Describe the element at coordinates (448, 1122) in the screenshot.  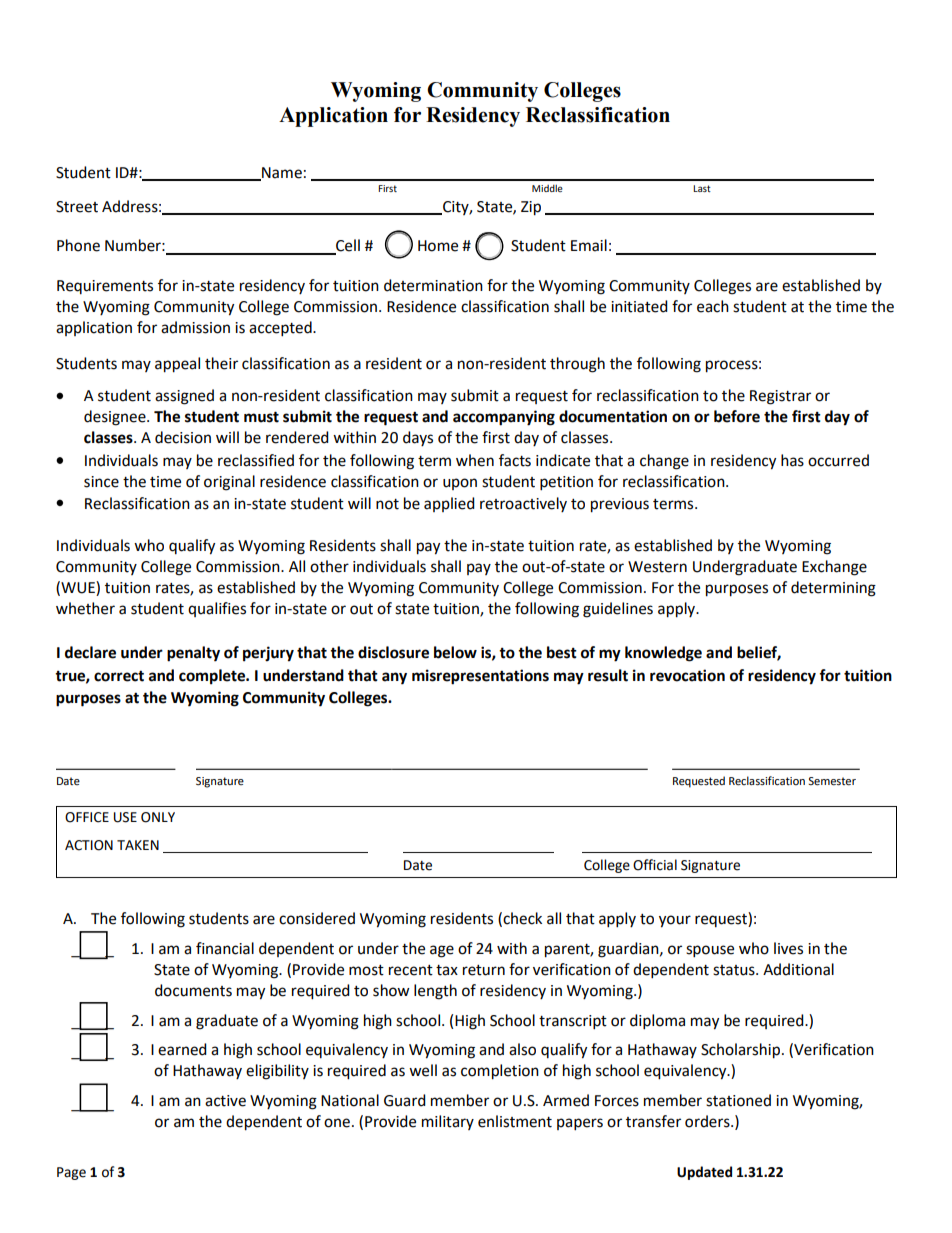
I see `military` at that location.
